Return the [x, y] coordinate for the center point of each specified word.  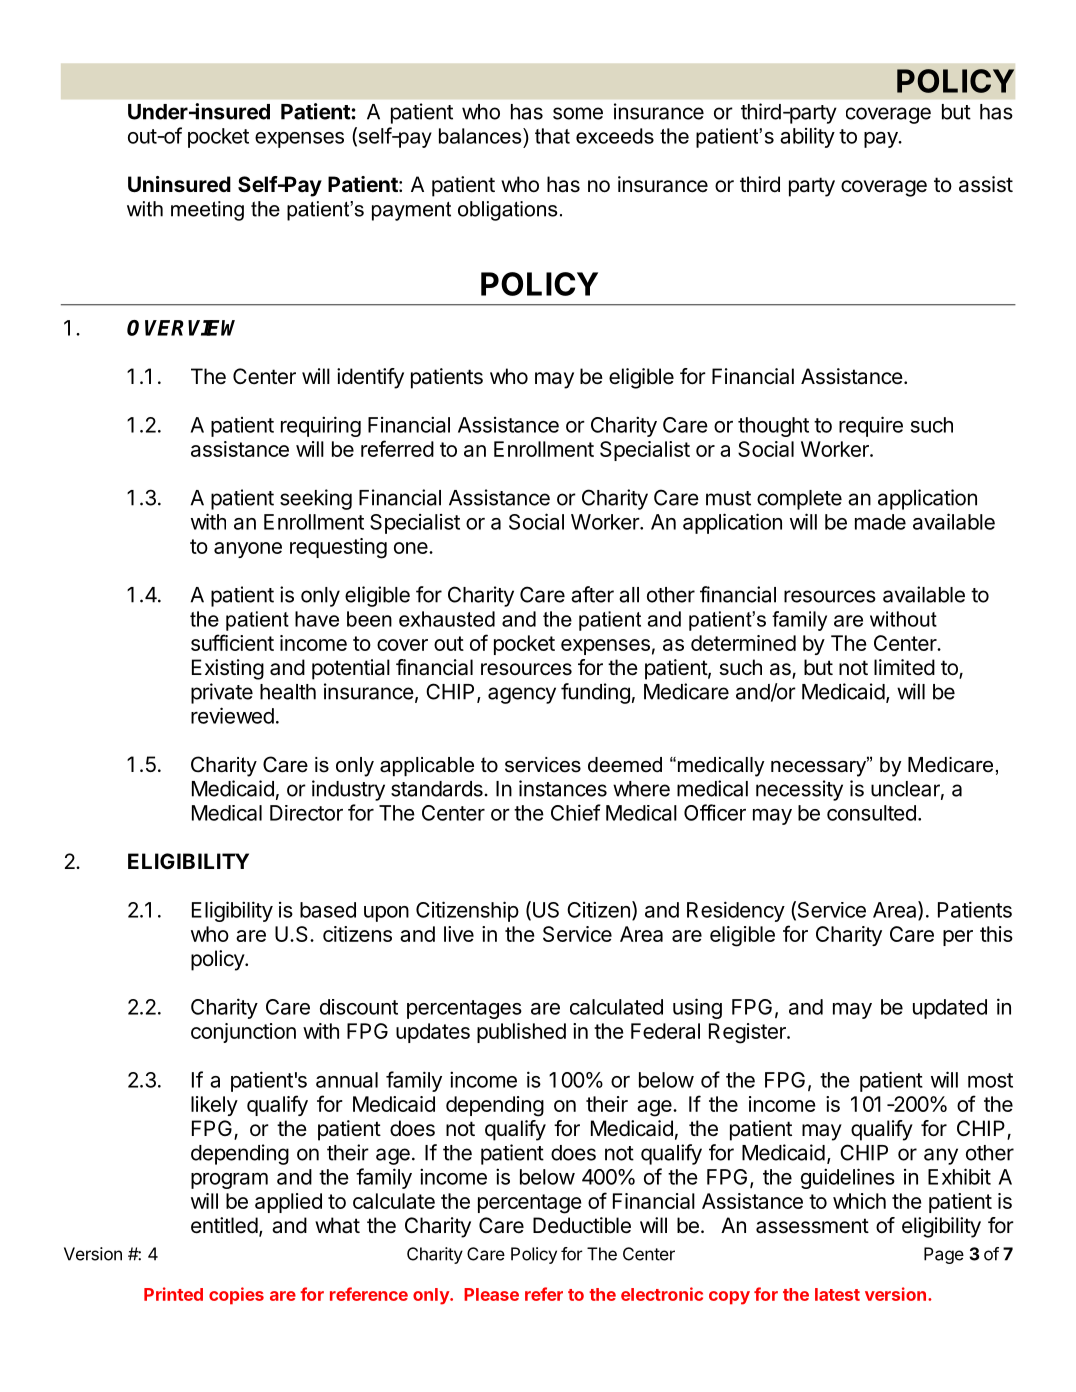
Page [944, 1255]
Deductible [582, 1225]
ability [807, 137]
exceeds [615, 136]
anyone [248, 550]
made [880, 522]
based [328, 910]
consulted [871, 813]
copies [236, 1296]
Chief [576, 812]
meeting [207, 211]
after [592, 594]
